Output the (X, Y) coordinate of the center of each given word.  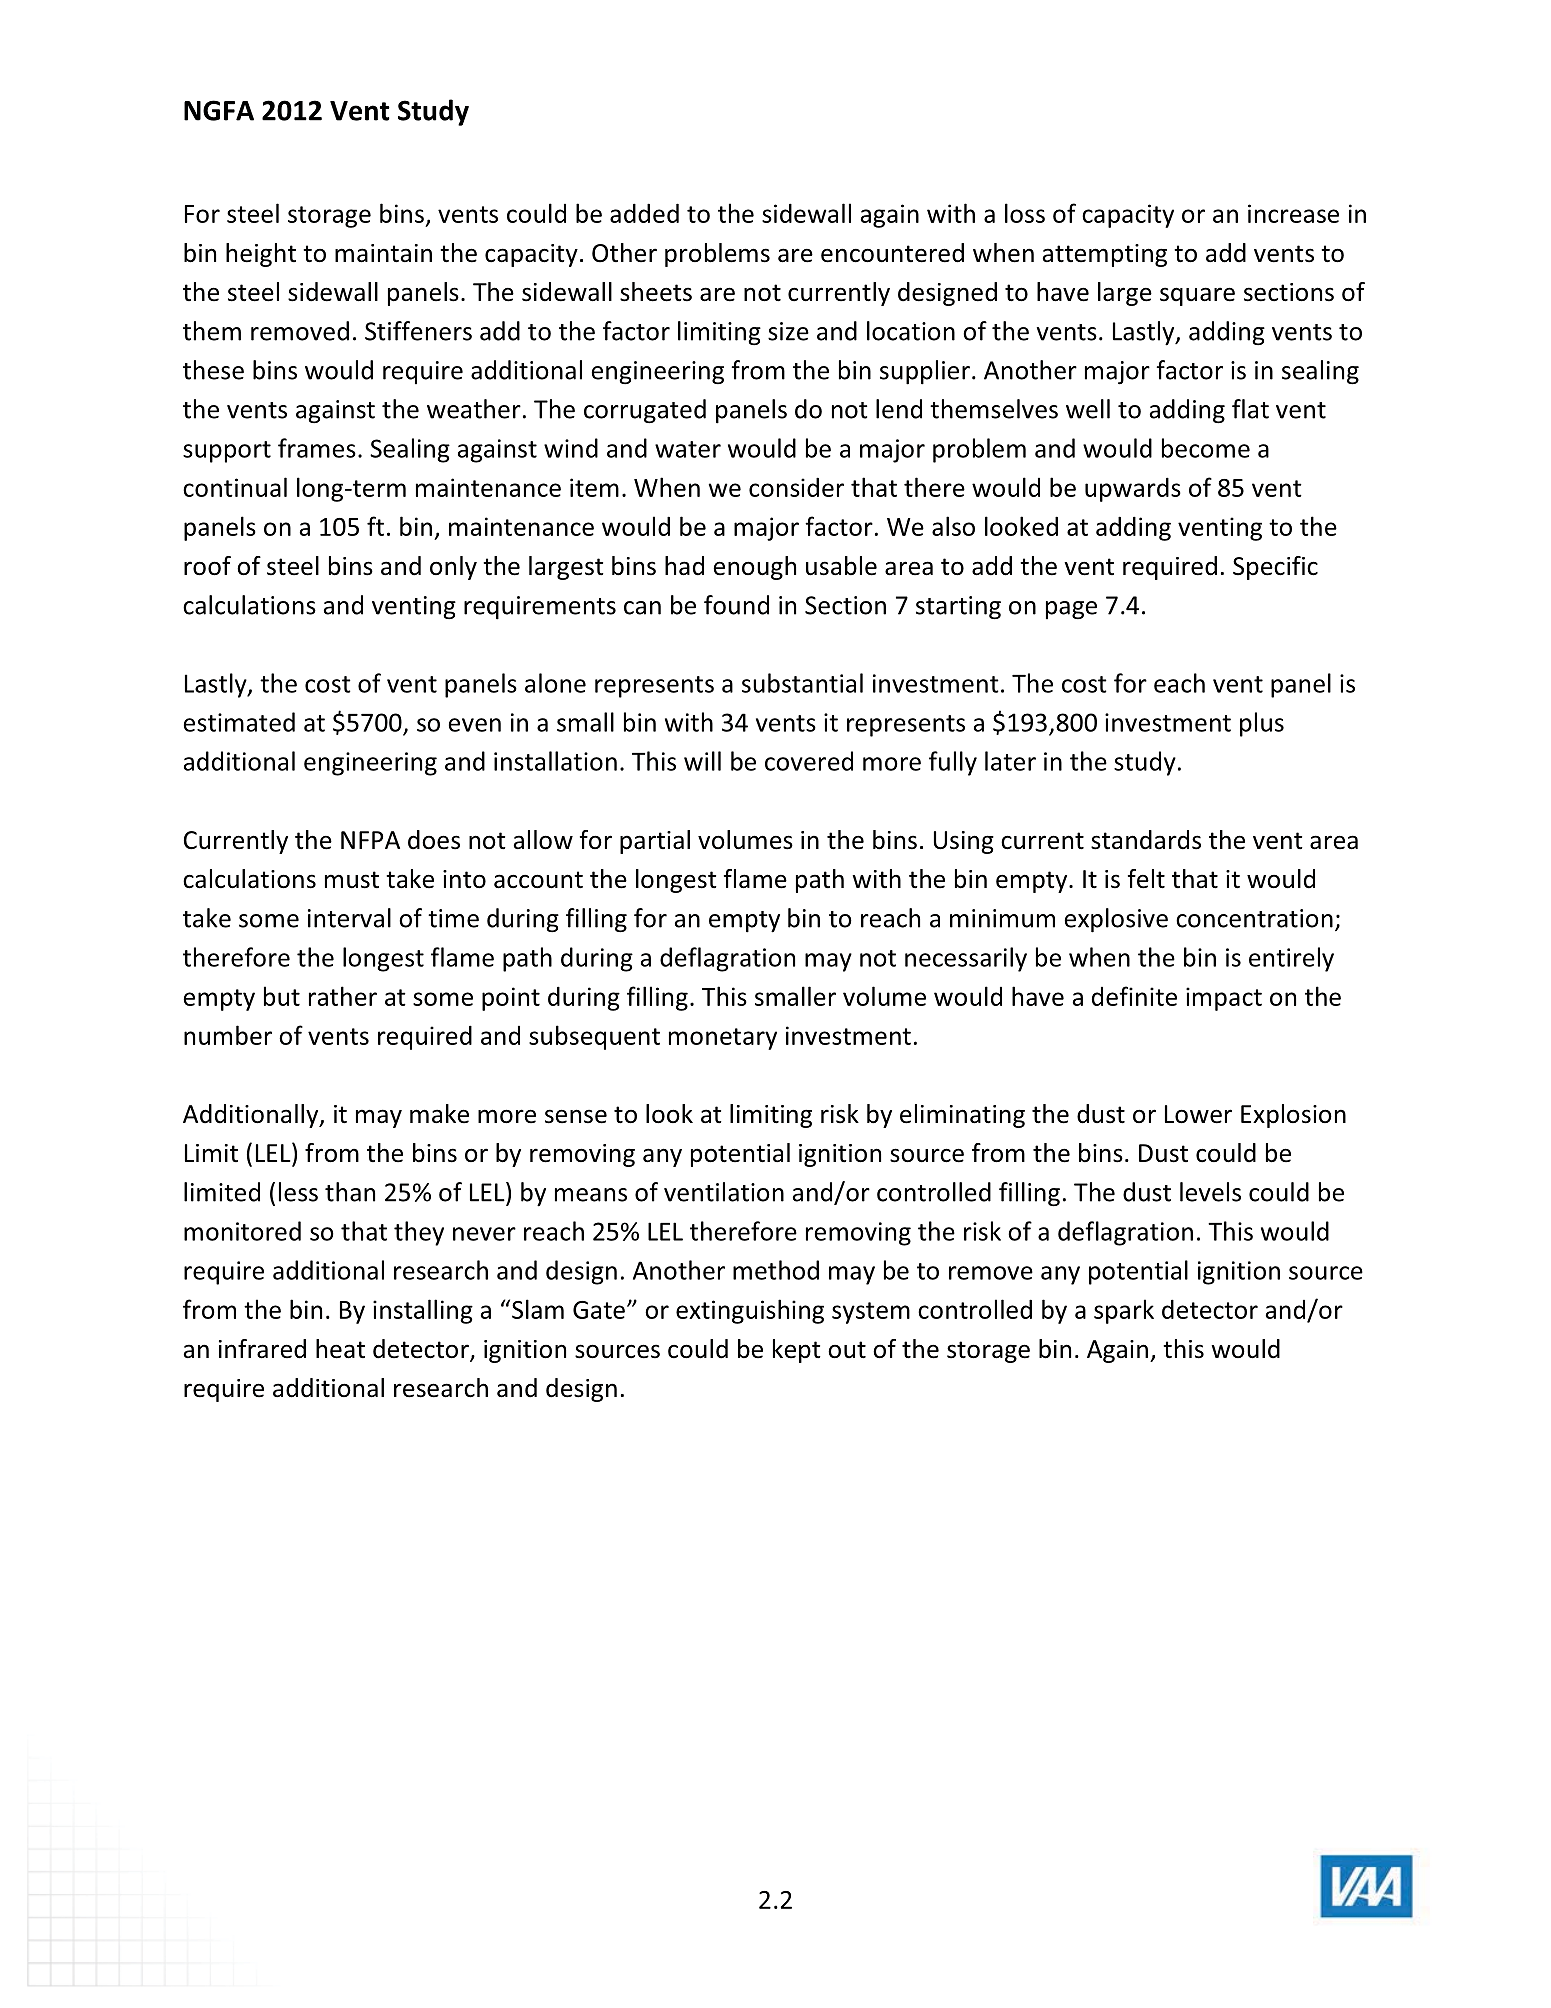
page (1071, 610)
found (736, 605)
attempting (1105, 255)
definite (1134, 996)
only (453, 568)
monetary (723, 1039)
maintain (383, 253)
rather (343, 996)
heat (340, 1349)
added (644, 213)
